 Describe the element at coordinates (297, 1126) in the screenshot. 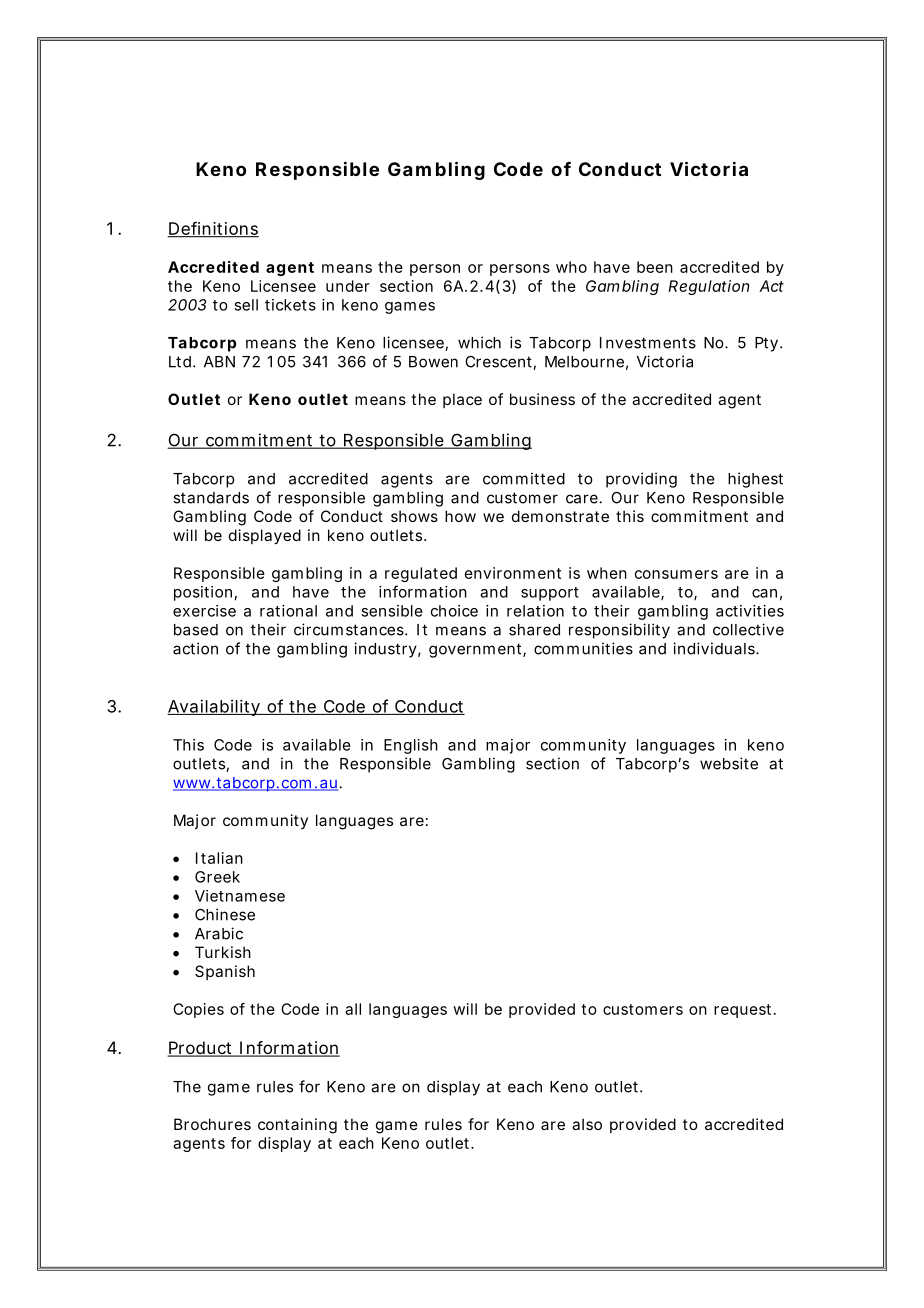

I see `containing` at that location.
